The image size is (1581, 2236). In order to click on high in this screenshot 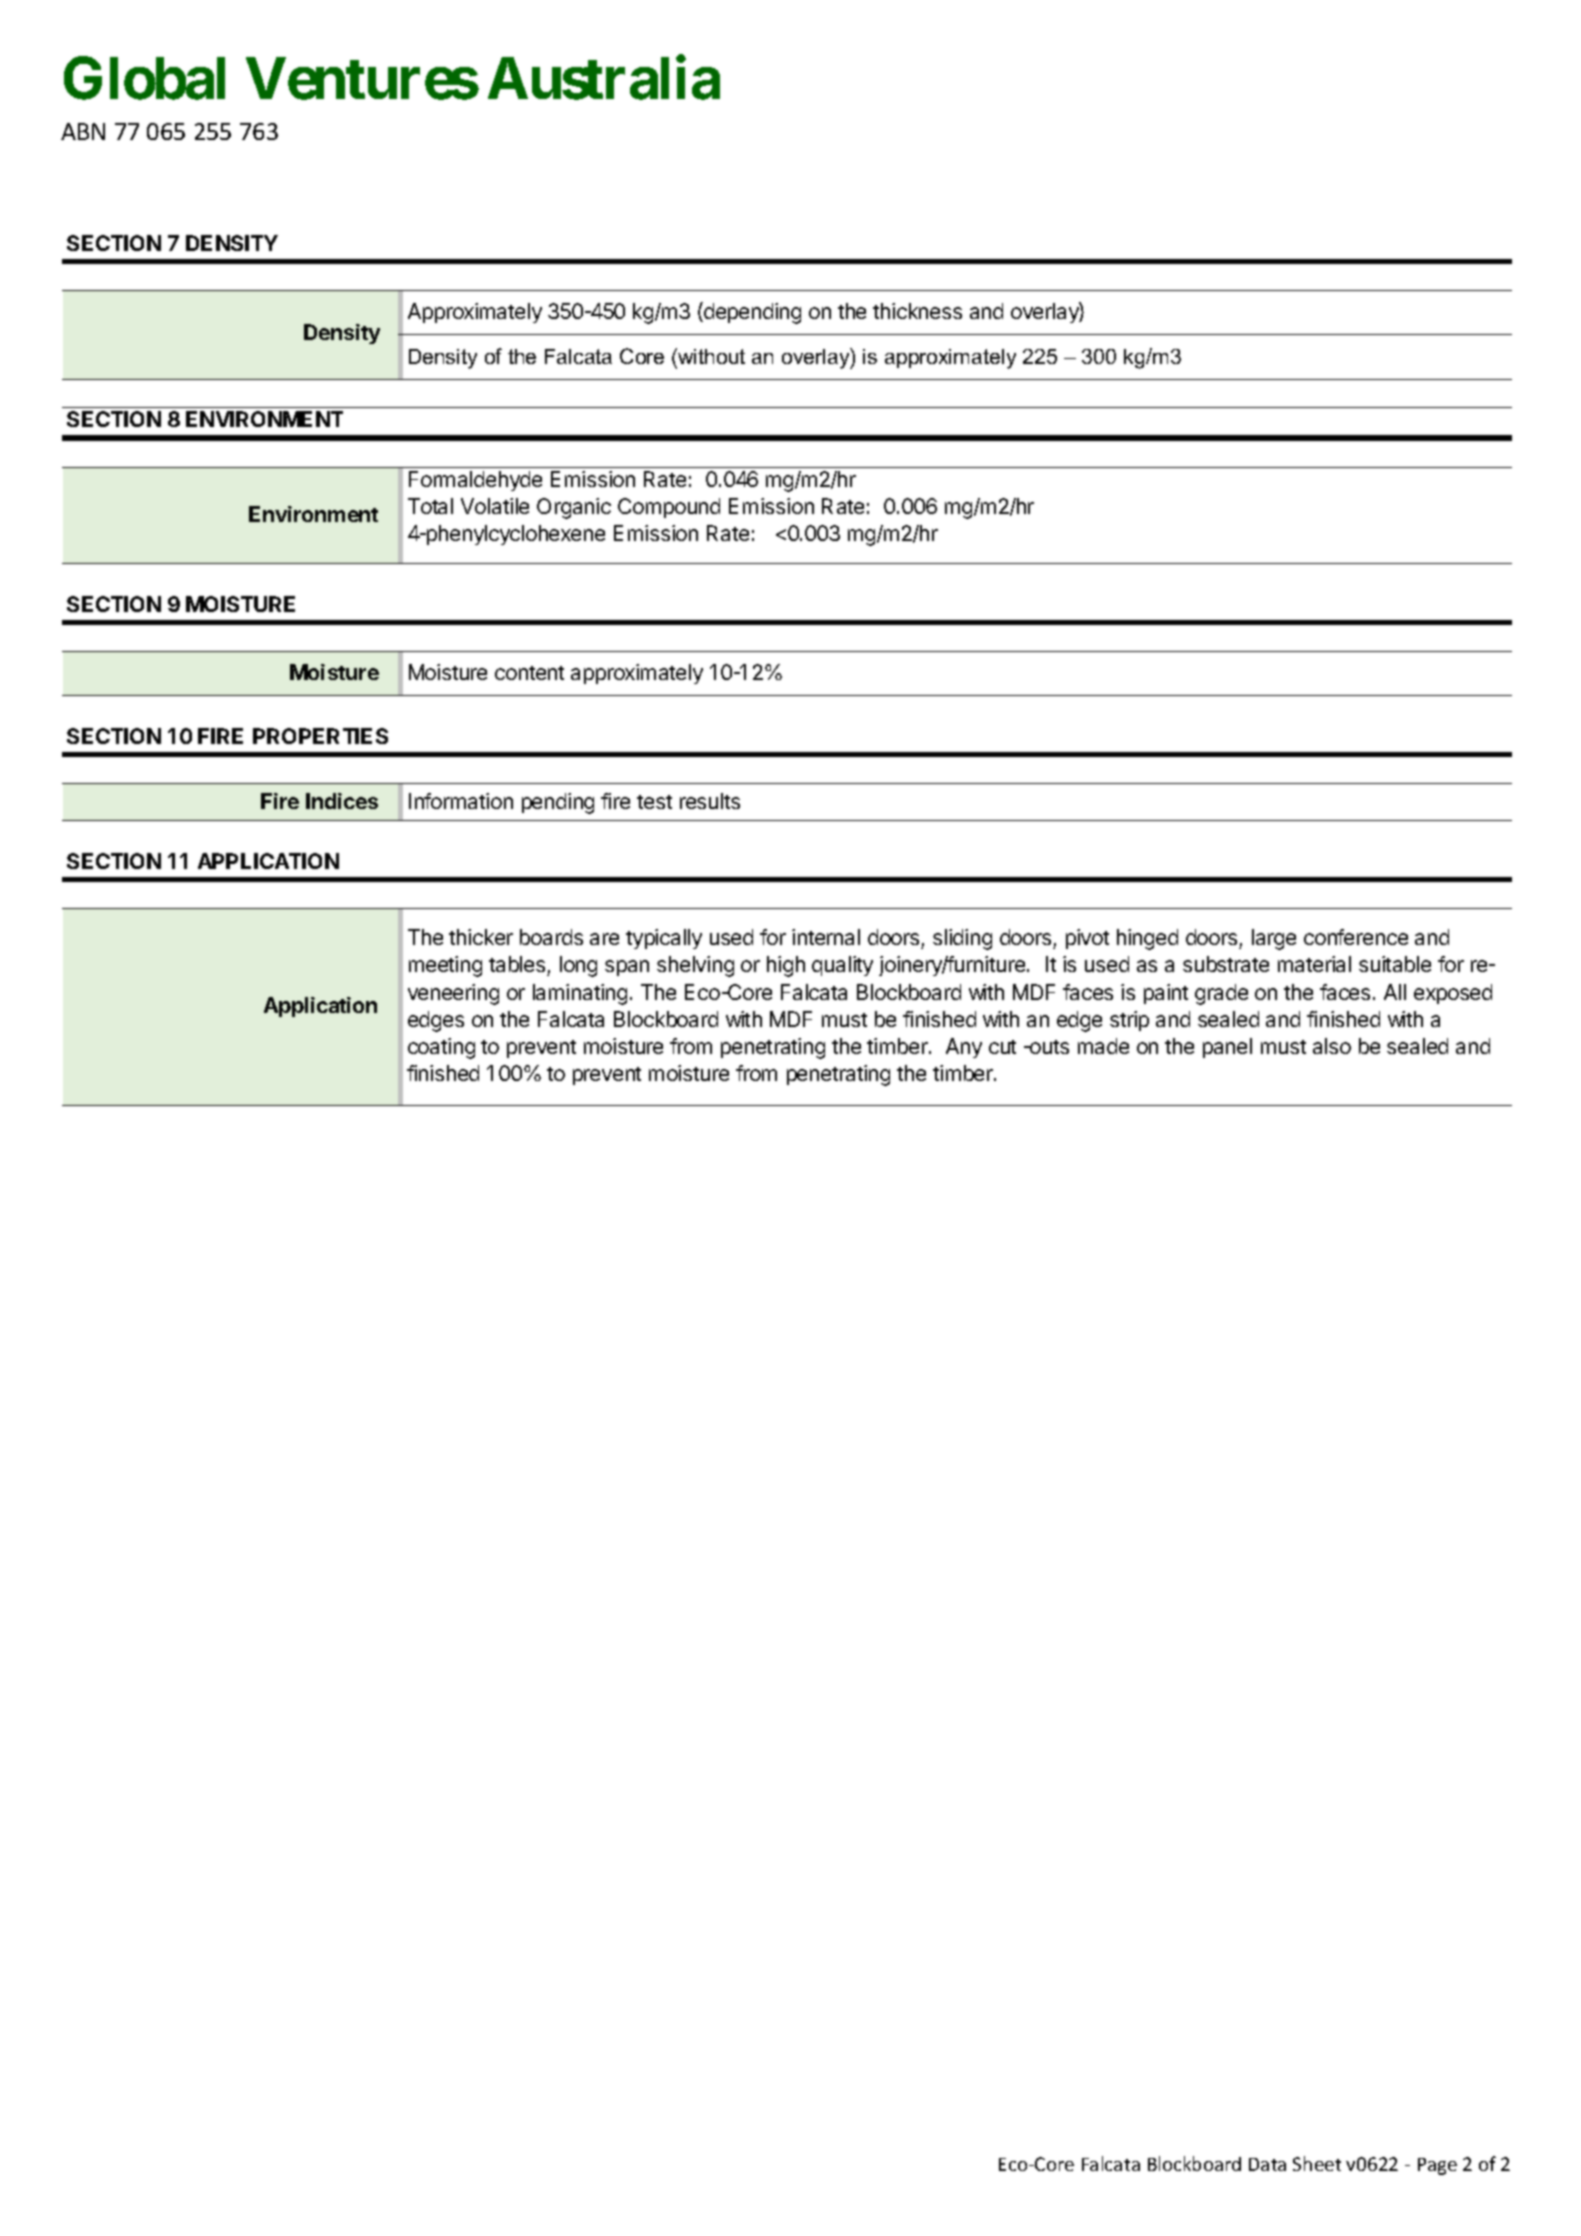, I will do `click(786, 966)`.
